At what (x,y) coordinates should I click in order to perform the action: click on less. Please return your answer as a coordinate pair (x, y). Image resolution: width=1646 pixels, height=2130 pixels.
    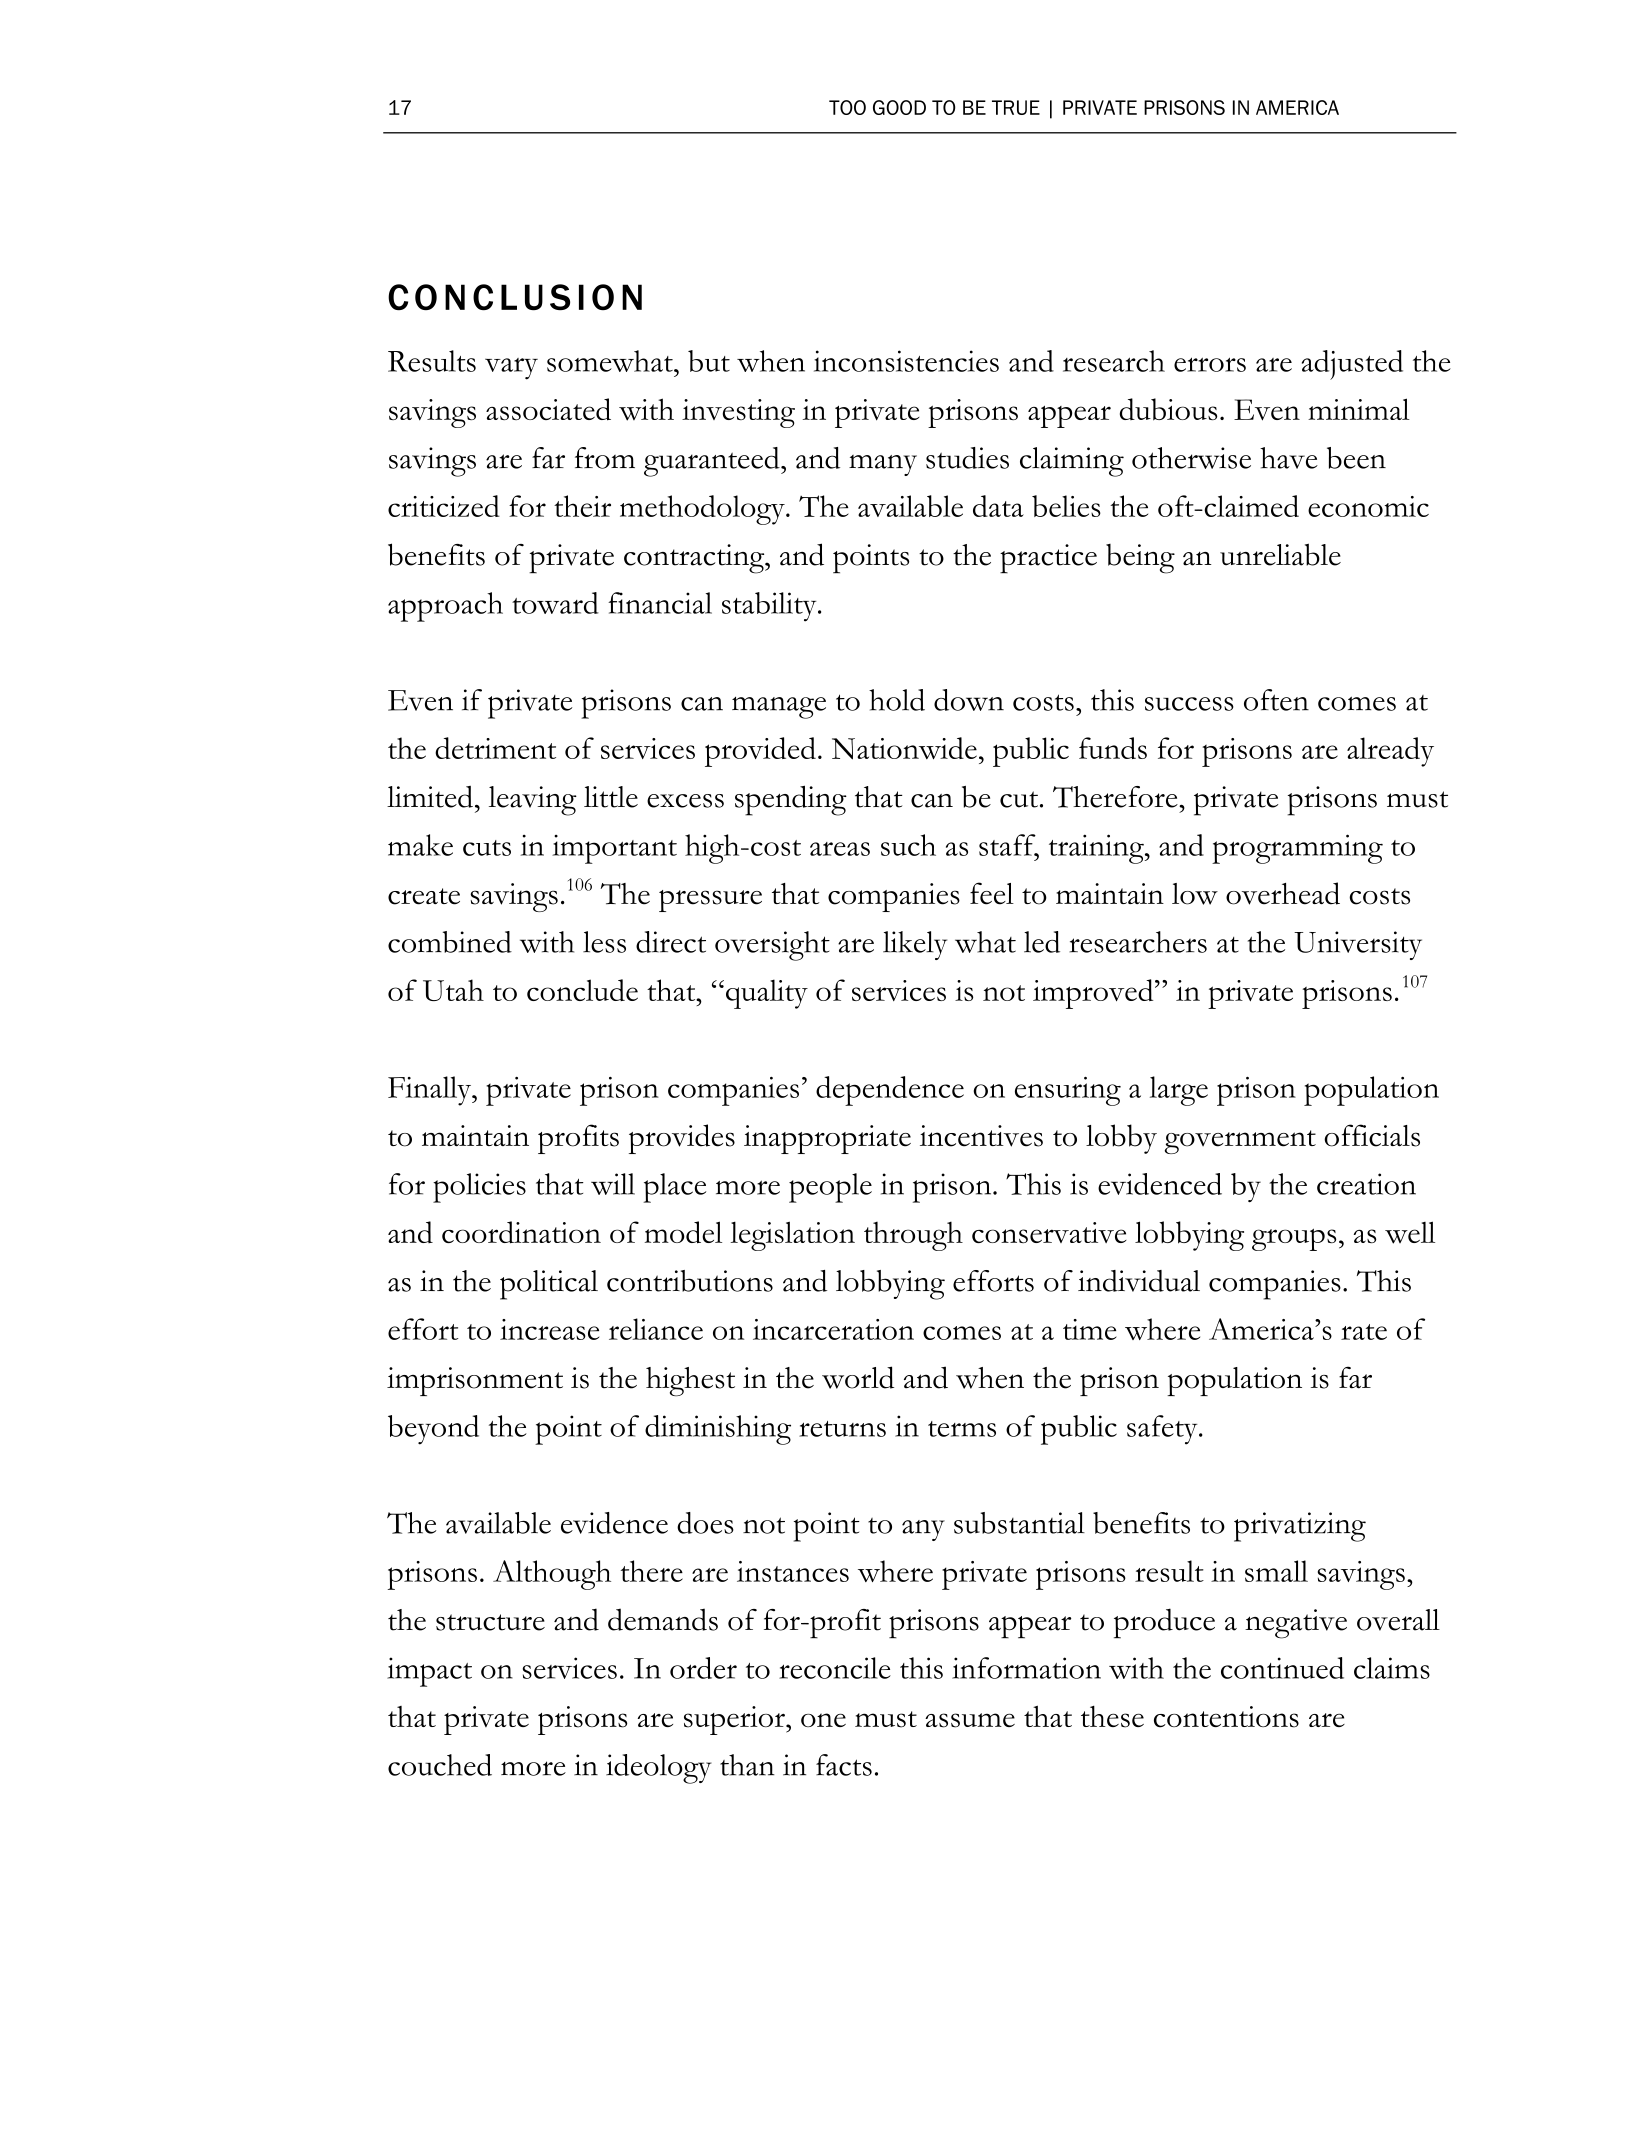
    Looking at the image, I should click on (604, 942).
